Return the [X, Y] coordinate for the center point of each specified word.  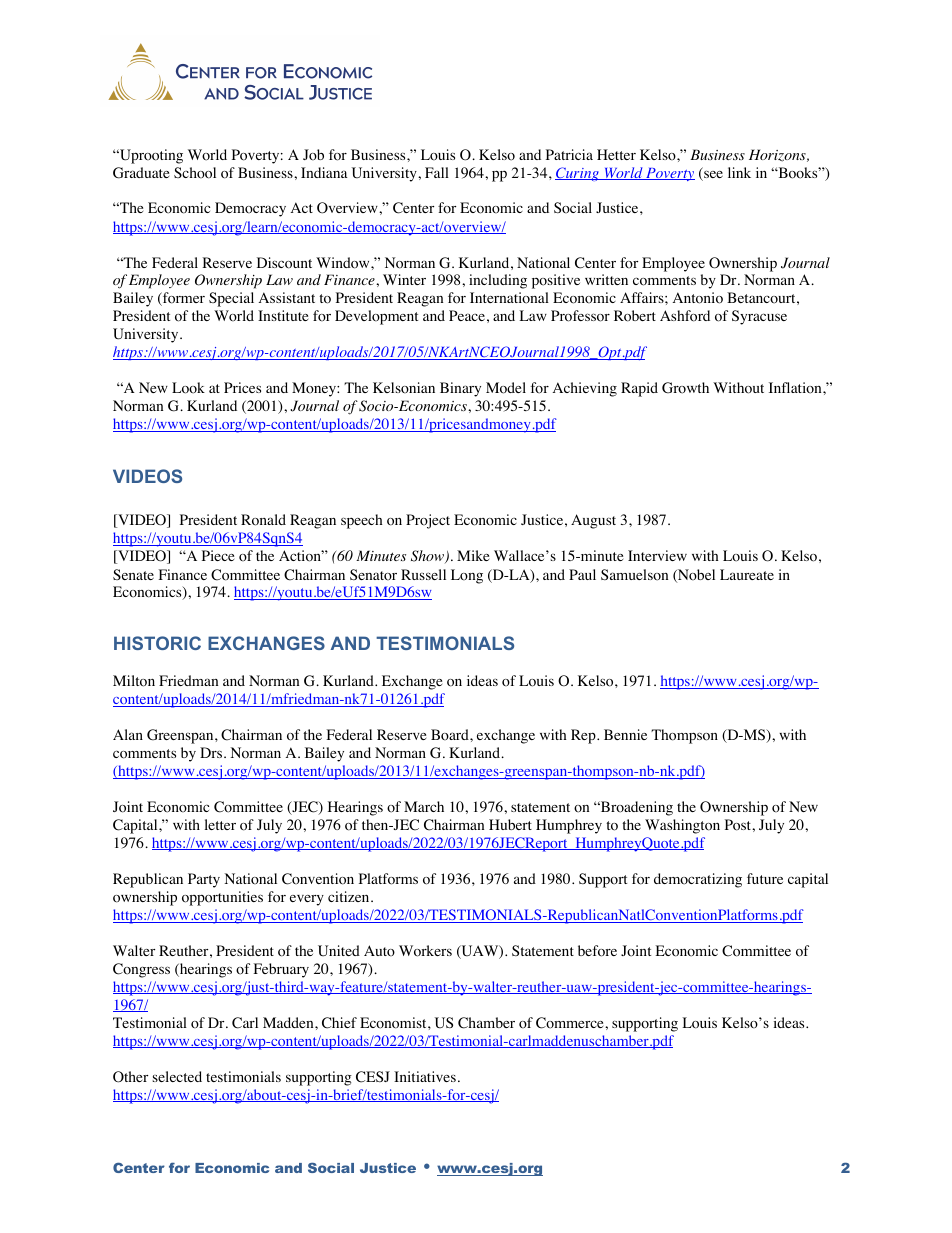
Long [467, 576]
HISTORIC [157, 643]
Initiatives [425, 1076]
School [195, 173]
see [712, 175]
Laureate [747, 574]
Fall [437, 172]
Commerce [571, 1023]
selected [177, 1076]
